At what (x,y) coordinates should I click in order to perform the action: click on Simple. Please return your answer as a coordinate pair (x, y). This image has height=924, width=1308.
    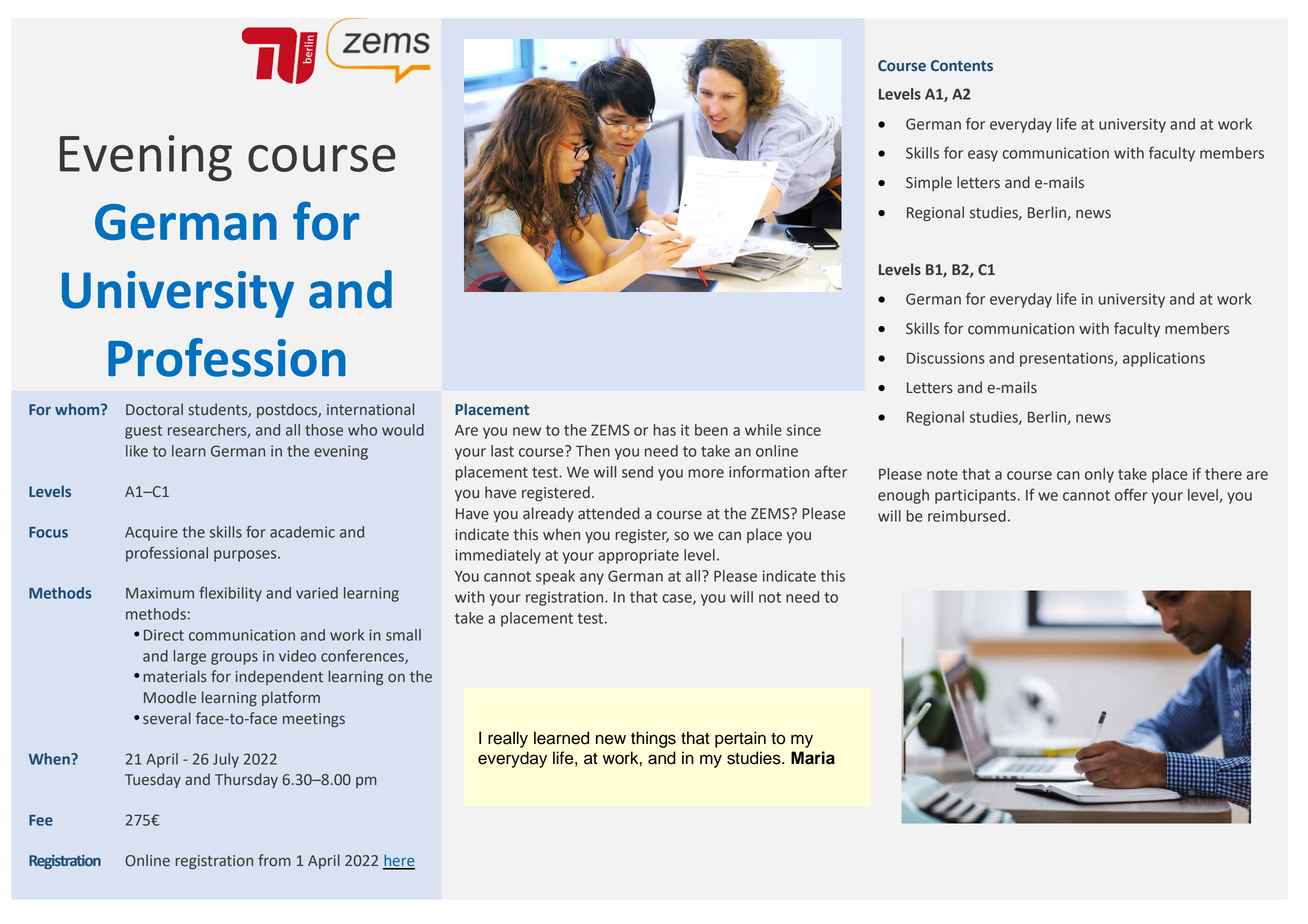
    Looking at the image, I should click on (929, 183).
